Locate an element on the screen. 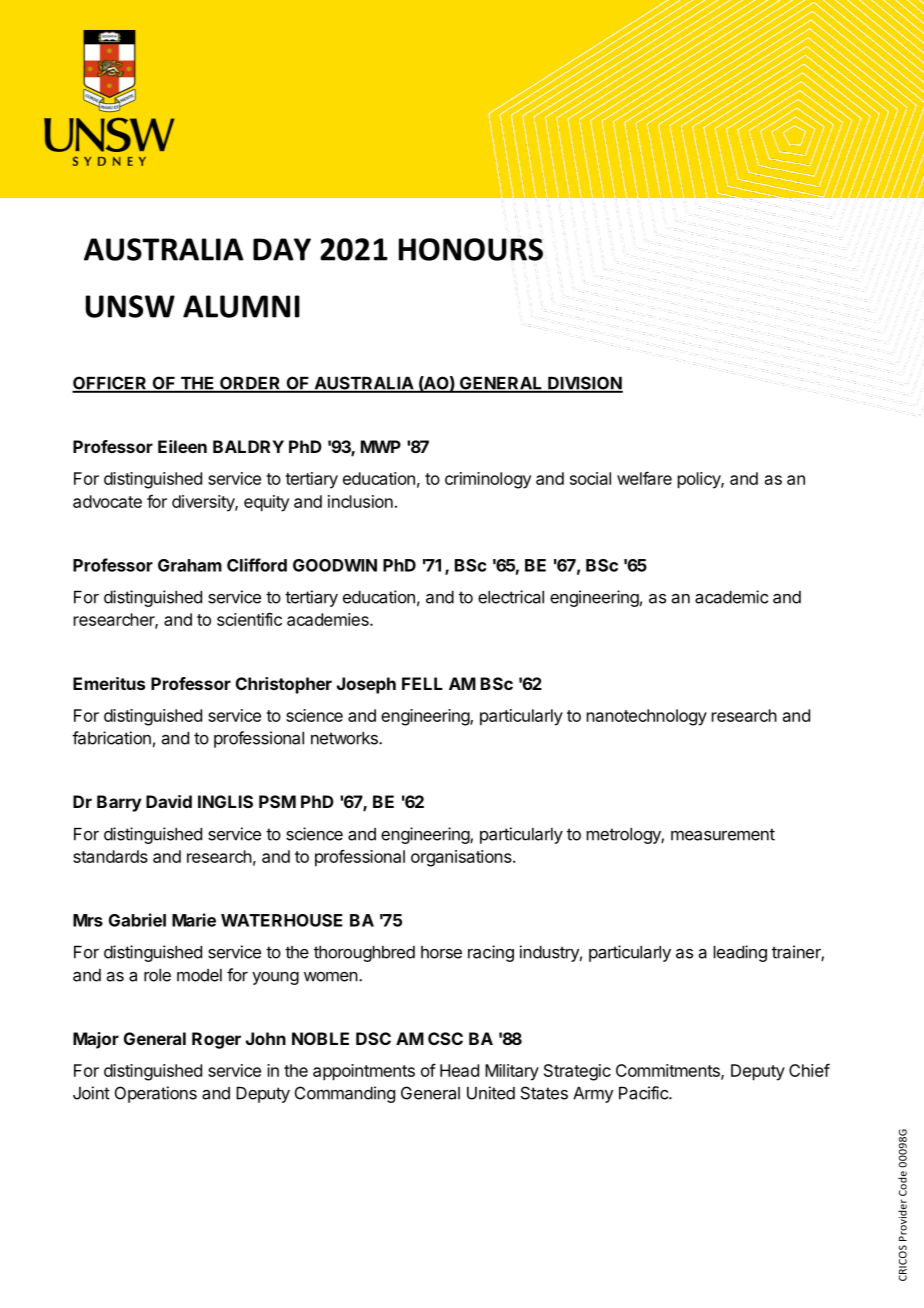  Graham is located at coordinates (190, 565).
